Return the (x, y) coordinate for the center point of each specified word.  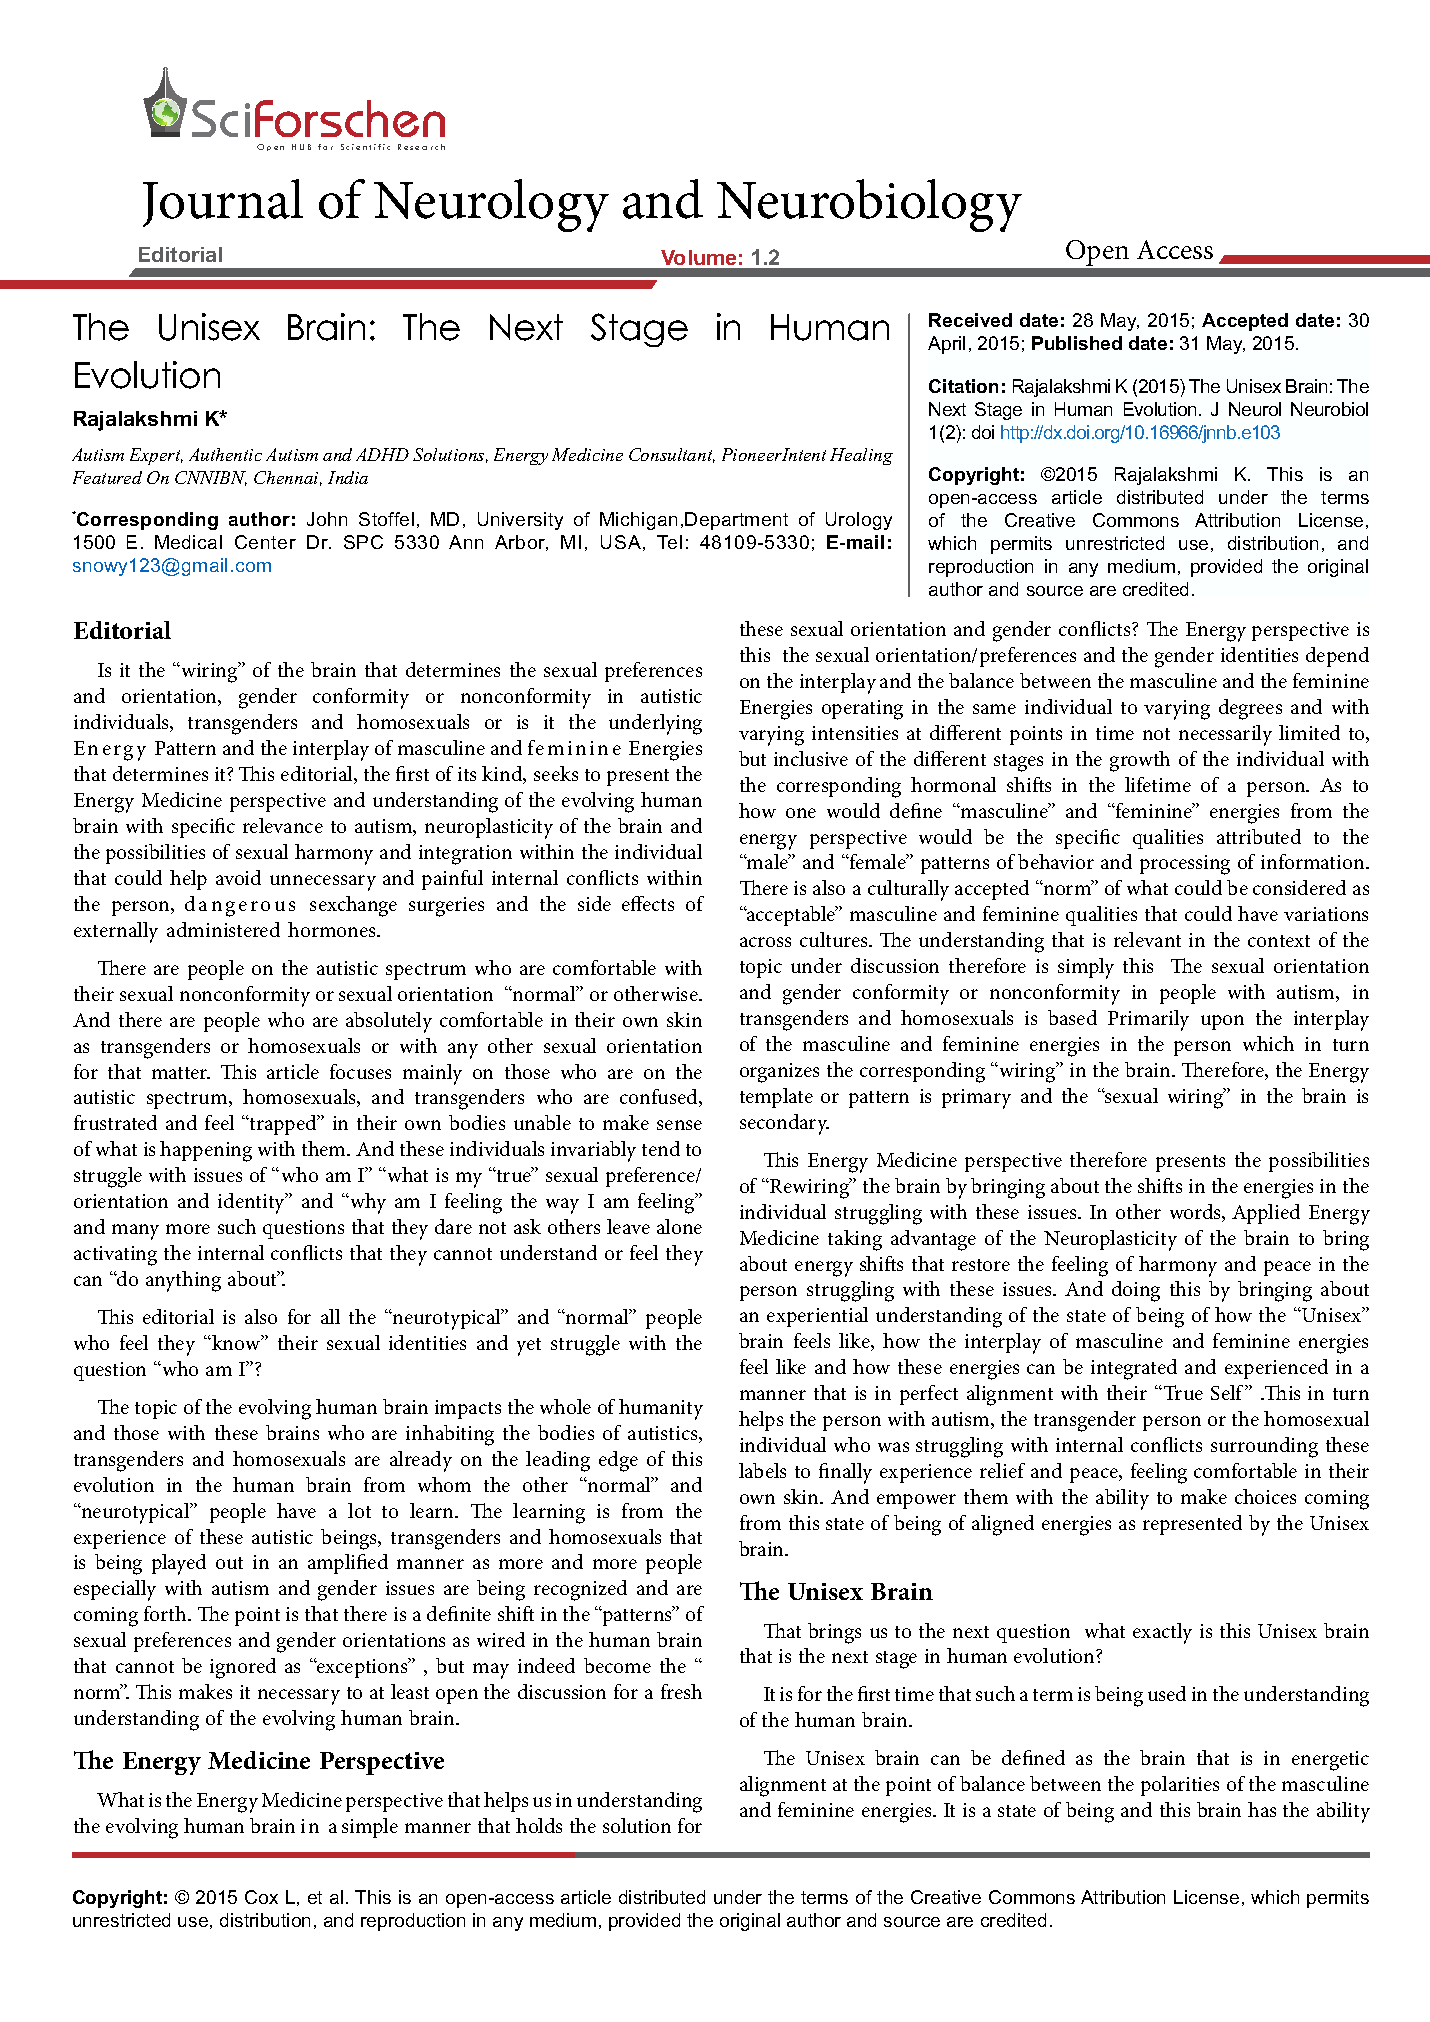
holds (539, 1825)
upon (1222, 1022)
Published (1077, 343)
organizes (779, 1073)
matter (181, 1073)
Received (970, 320)
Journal (223, 203)
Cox (261, 1897)
